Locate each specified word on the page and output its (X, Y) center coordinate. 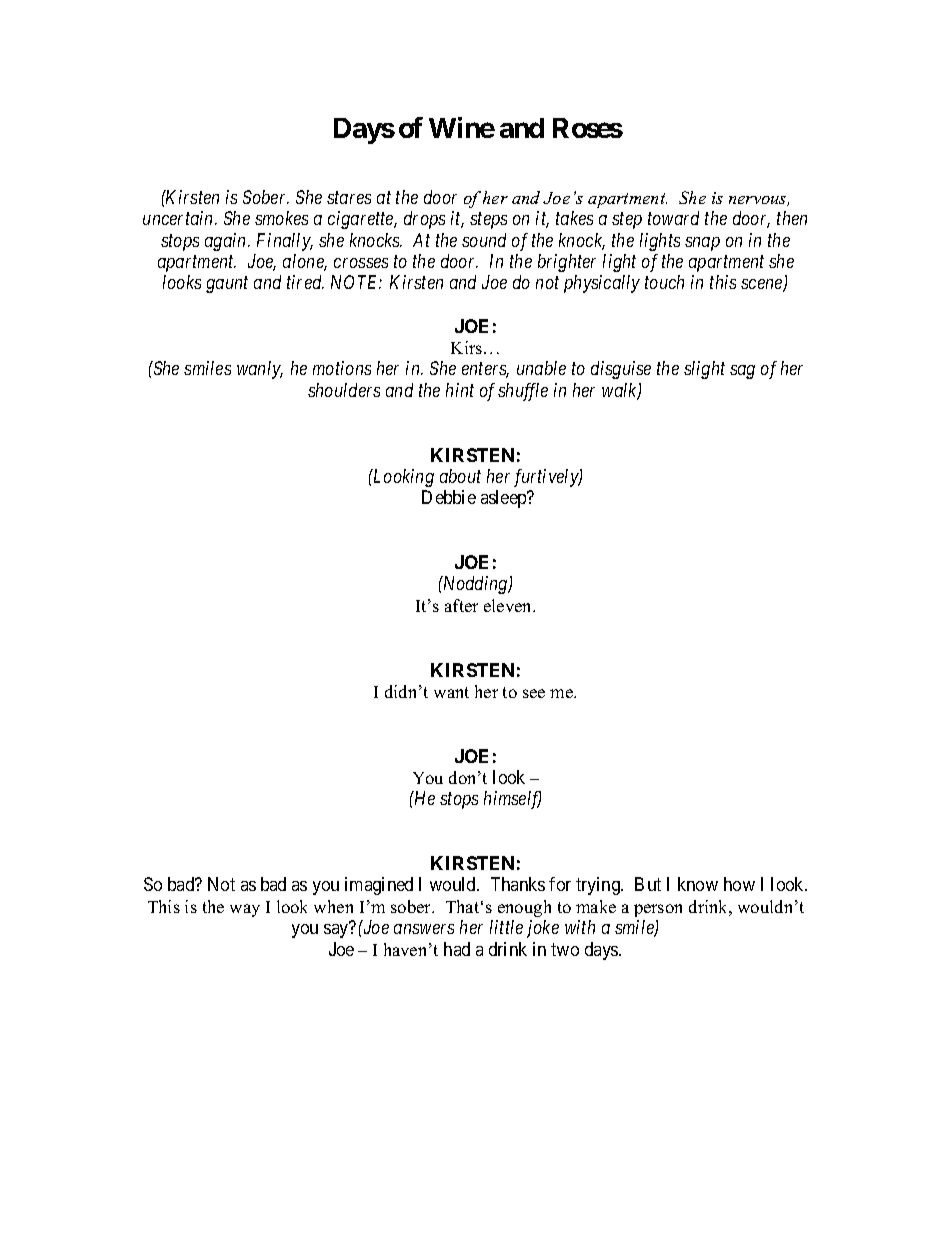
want (451, 692)
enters (485, 370)
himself (512, 800)
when (333, 906)
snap (702, 244)
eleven (509, 605)
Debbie (449, 497)
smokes (281, 218)
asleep (505, 499)
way (245, 910)
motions (342, 368)
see (534, 693)
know (698, 884)
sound (484, 240)
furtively (547, 478)
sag (742, 372)
